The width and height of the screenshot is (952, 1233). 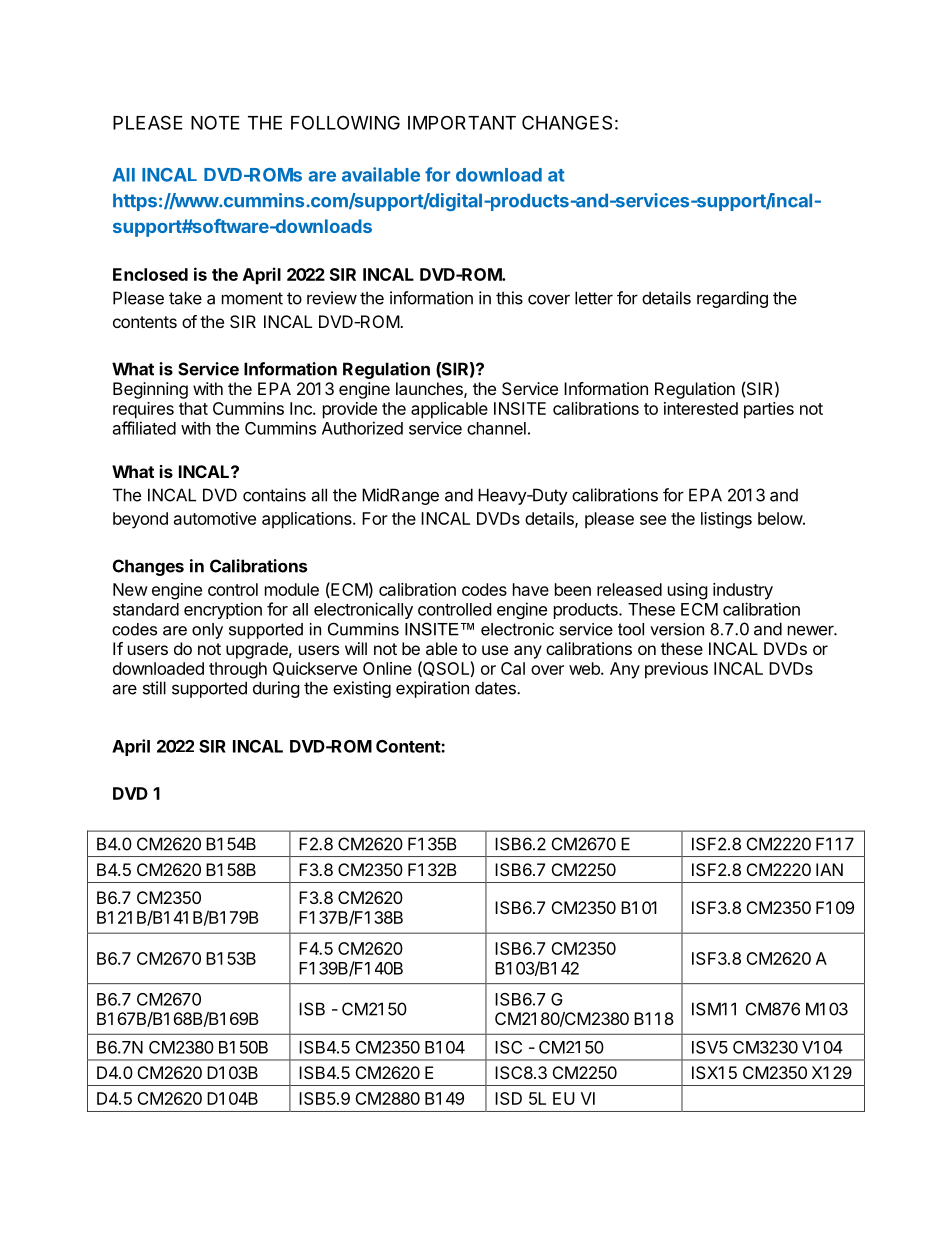 What do you see at coordinates (829, 869) in the screenshot?
I see `IAN` at bounding box center [829, 869].
